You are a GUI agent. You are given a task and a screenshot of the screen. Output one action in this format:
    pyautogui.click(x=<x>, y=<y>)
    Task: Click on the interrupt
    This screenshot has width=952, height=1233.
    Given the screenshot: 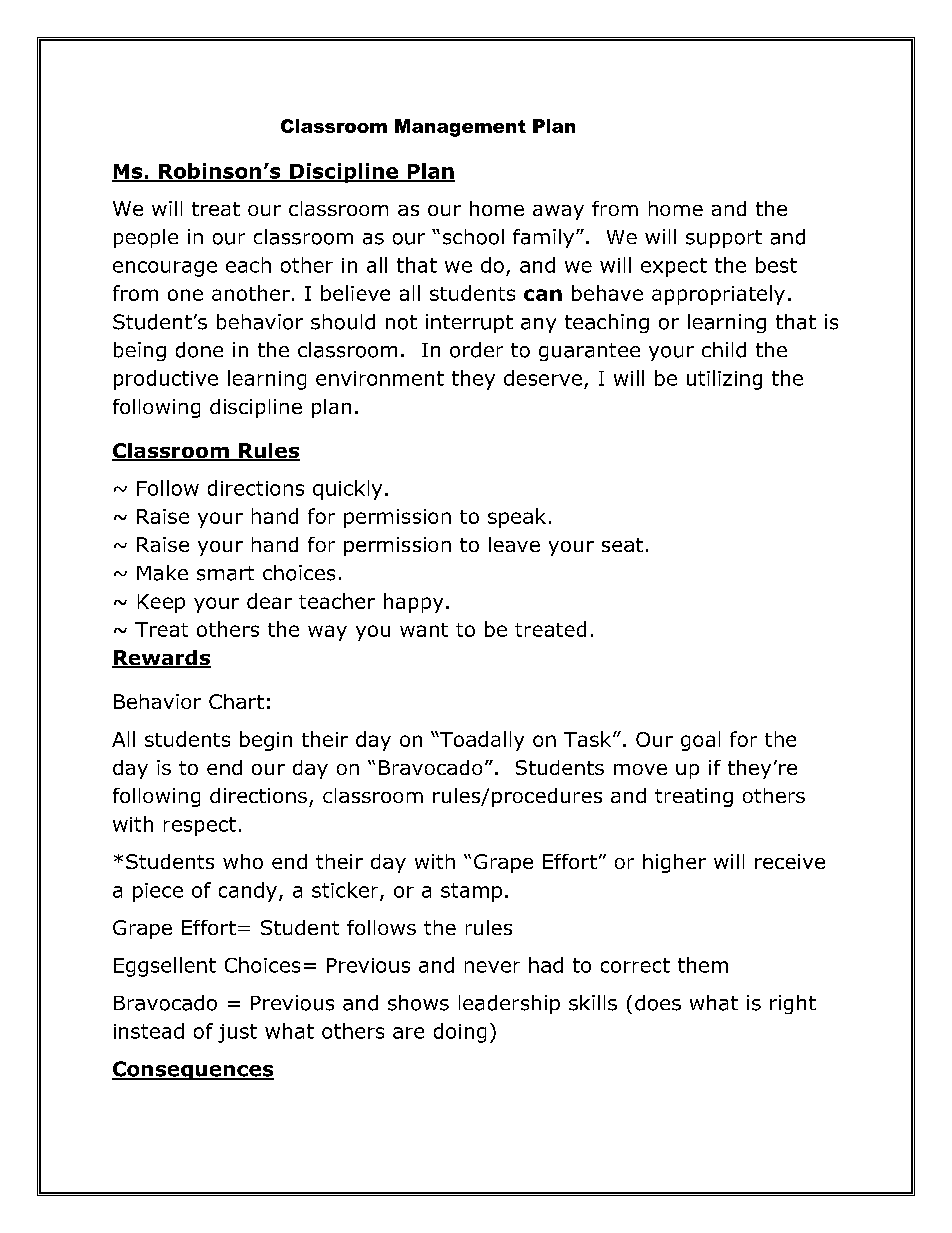 What is the action you would take?
    pyautogui.click(x=469, y=323)
